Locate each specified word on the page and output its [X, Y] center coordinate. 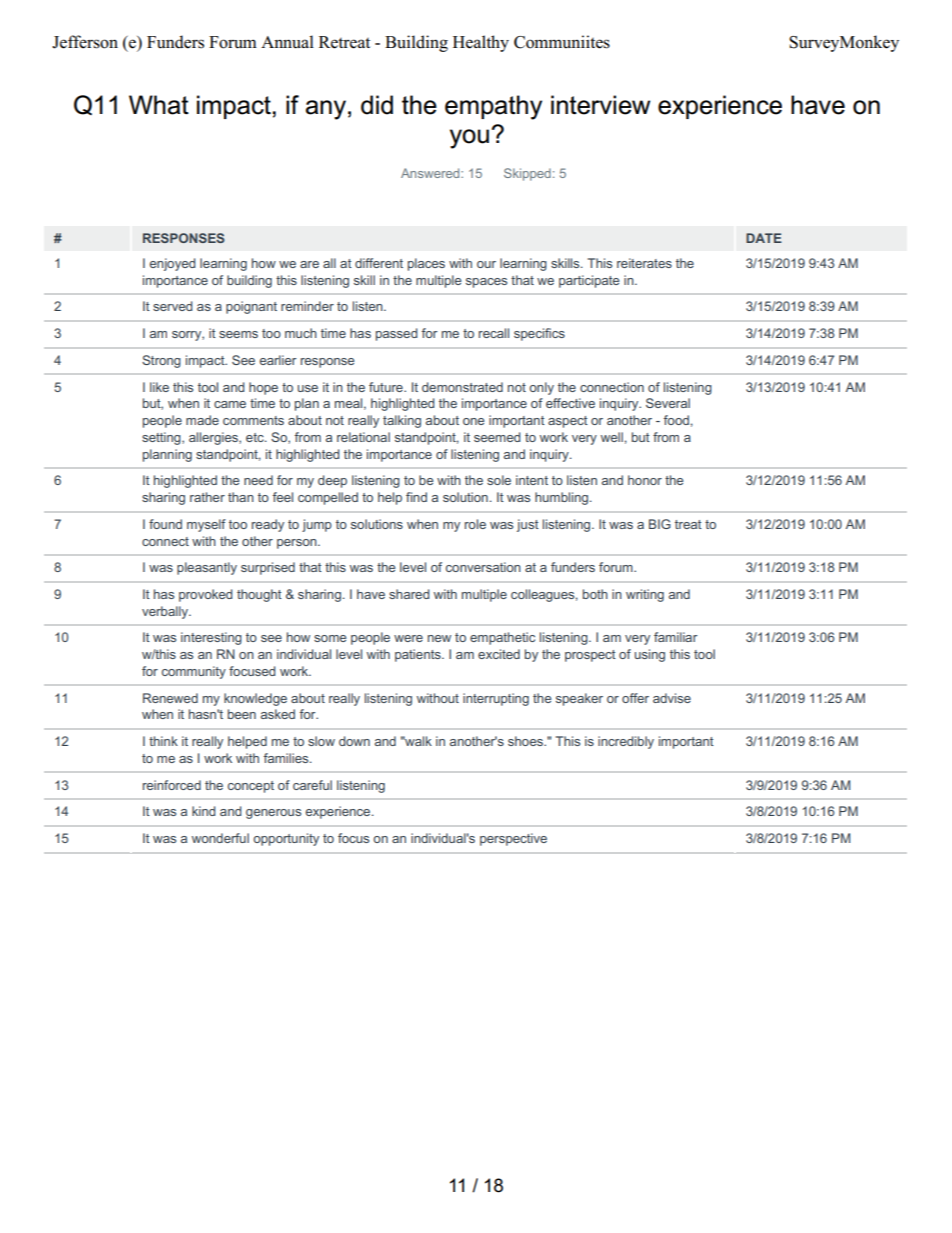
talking [402, 421]
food [676, 420]
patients [419, 655]
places [426, 264]
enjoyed [172, 264]
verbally [166, 612]
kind [203, 811]
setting [162, 438]
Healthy [481, 43]
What [159, 105]
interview [600, 105]
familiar [675, 637]
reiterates [644, 263]
